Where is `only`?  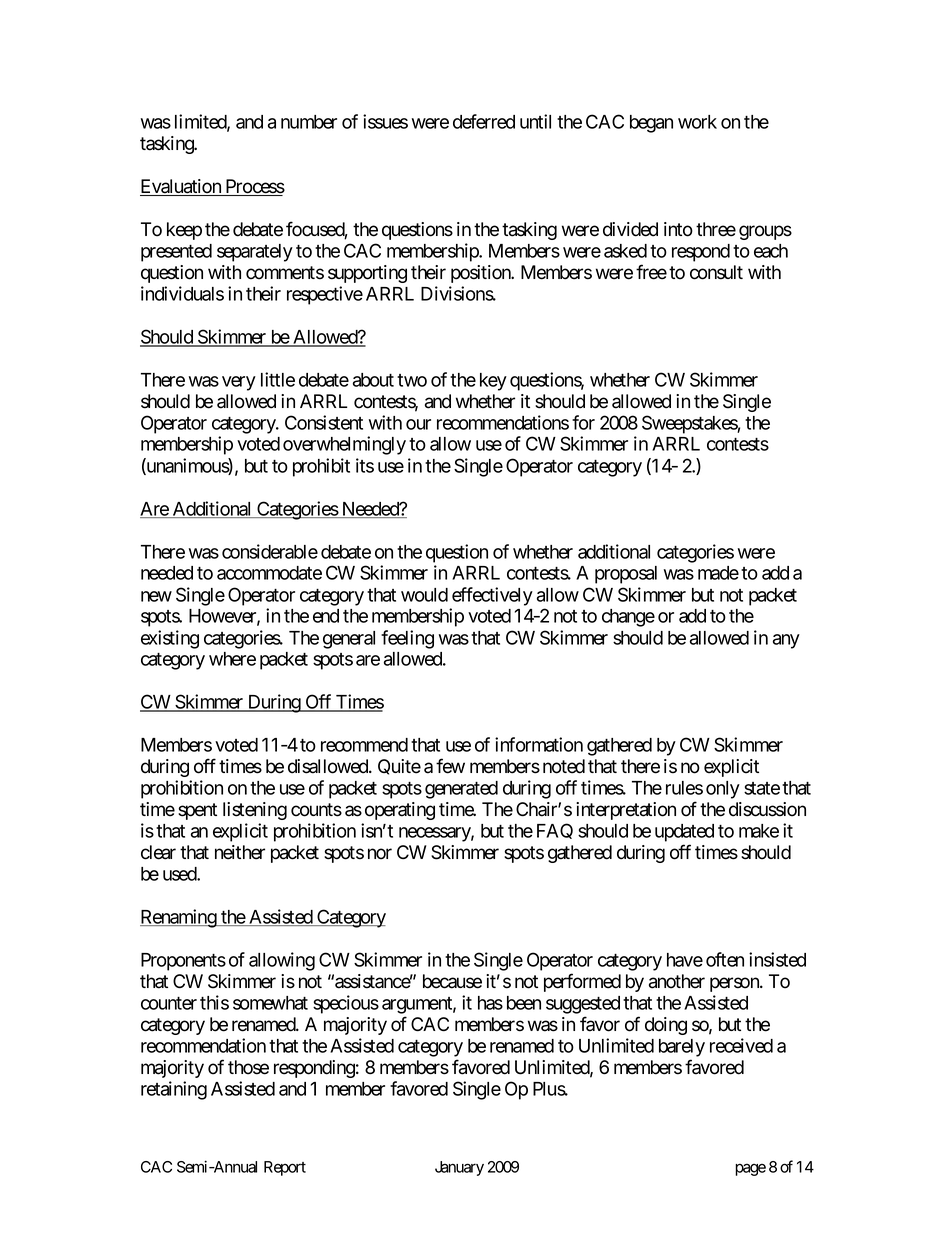
only is located at coordinates (723, 790).
